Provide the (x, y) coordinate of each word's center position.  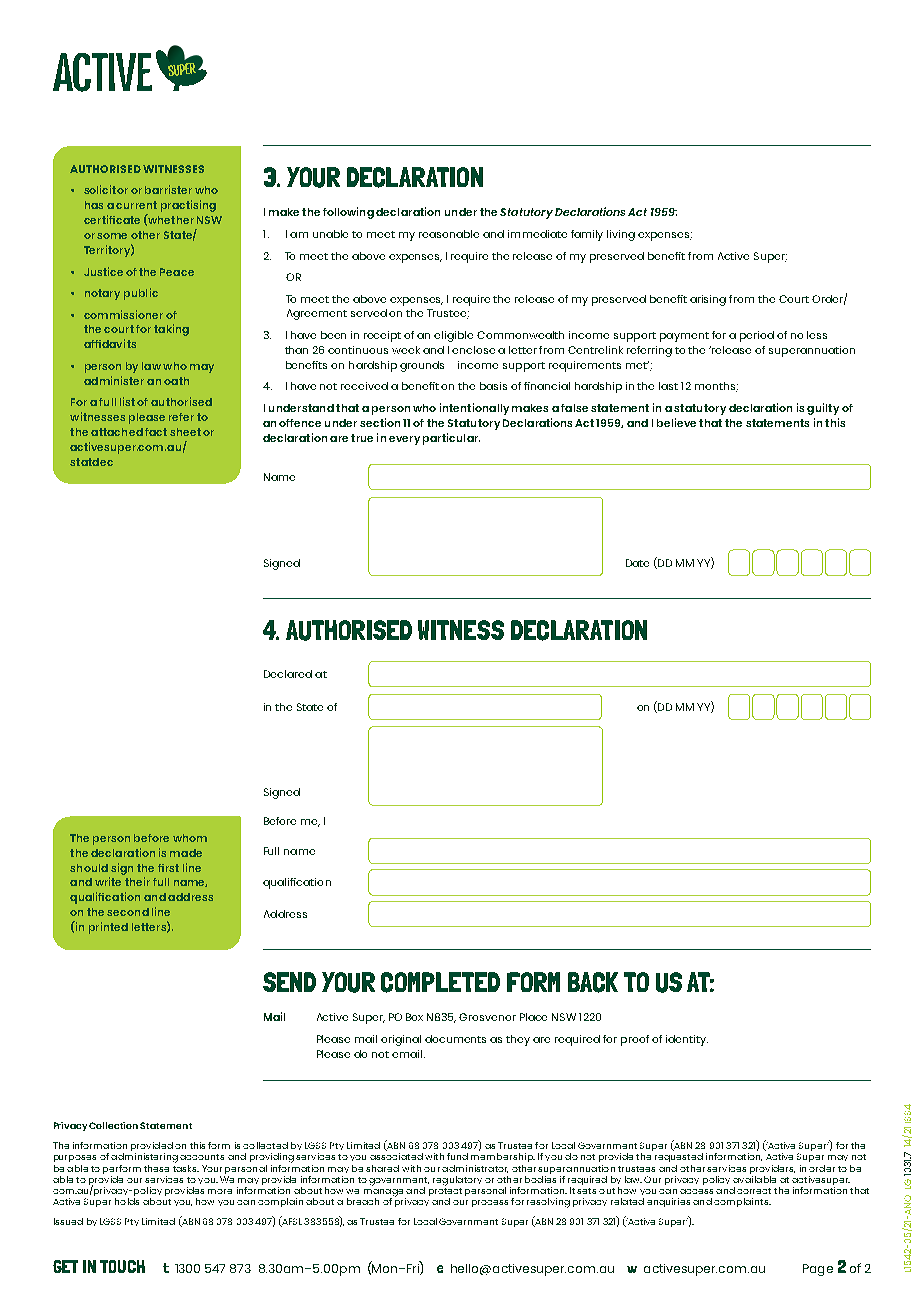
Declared (288, 674)
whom (190, 838)
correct (754, 1191)
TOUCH (122, 1266)
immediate (537, 234)
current (136, 205)
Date (637, 563)
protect (445, 1192)
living (621, 235)
